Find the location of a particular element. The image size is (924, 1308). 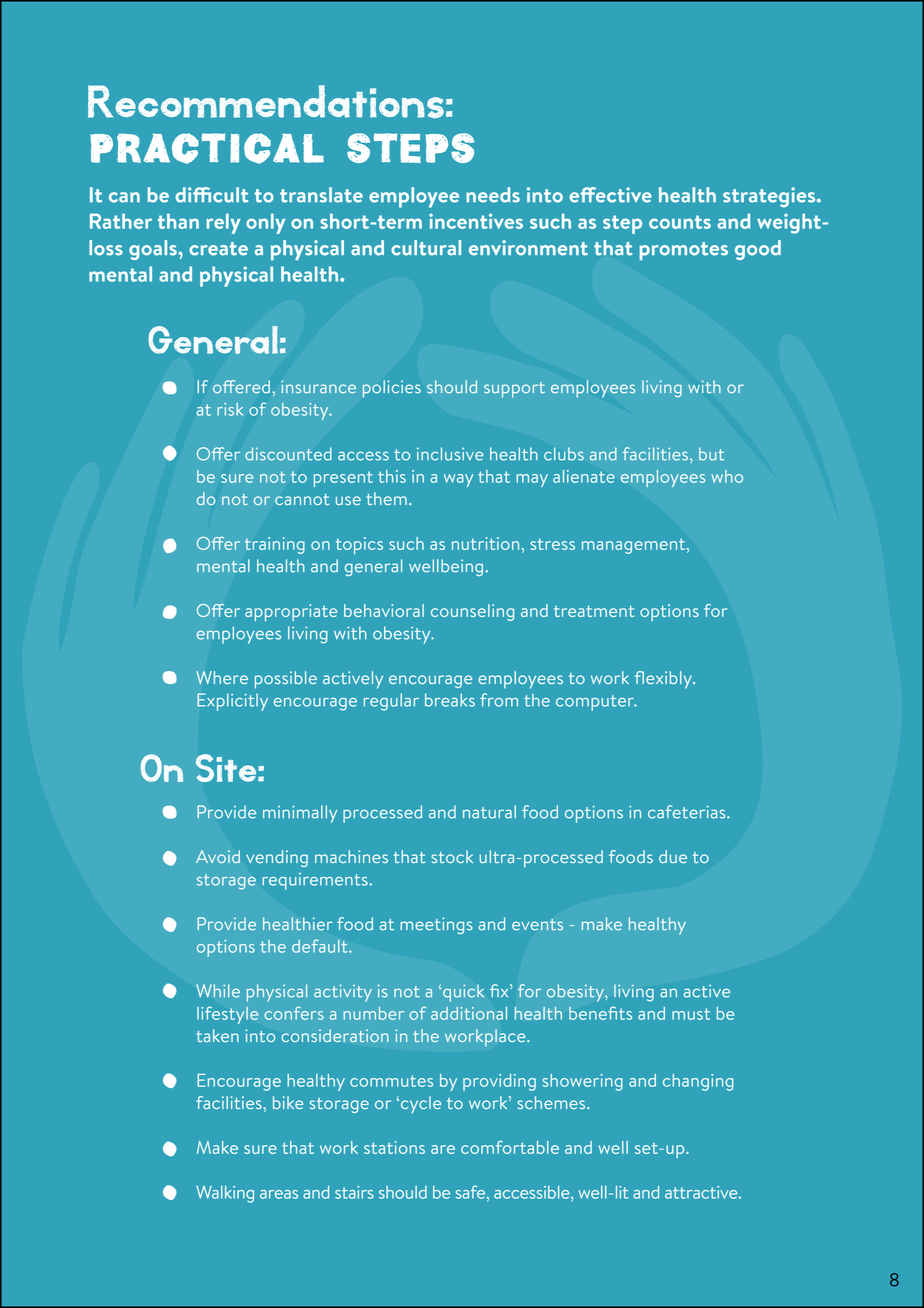

policies is located at coordinates (392, 389).
